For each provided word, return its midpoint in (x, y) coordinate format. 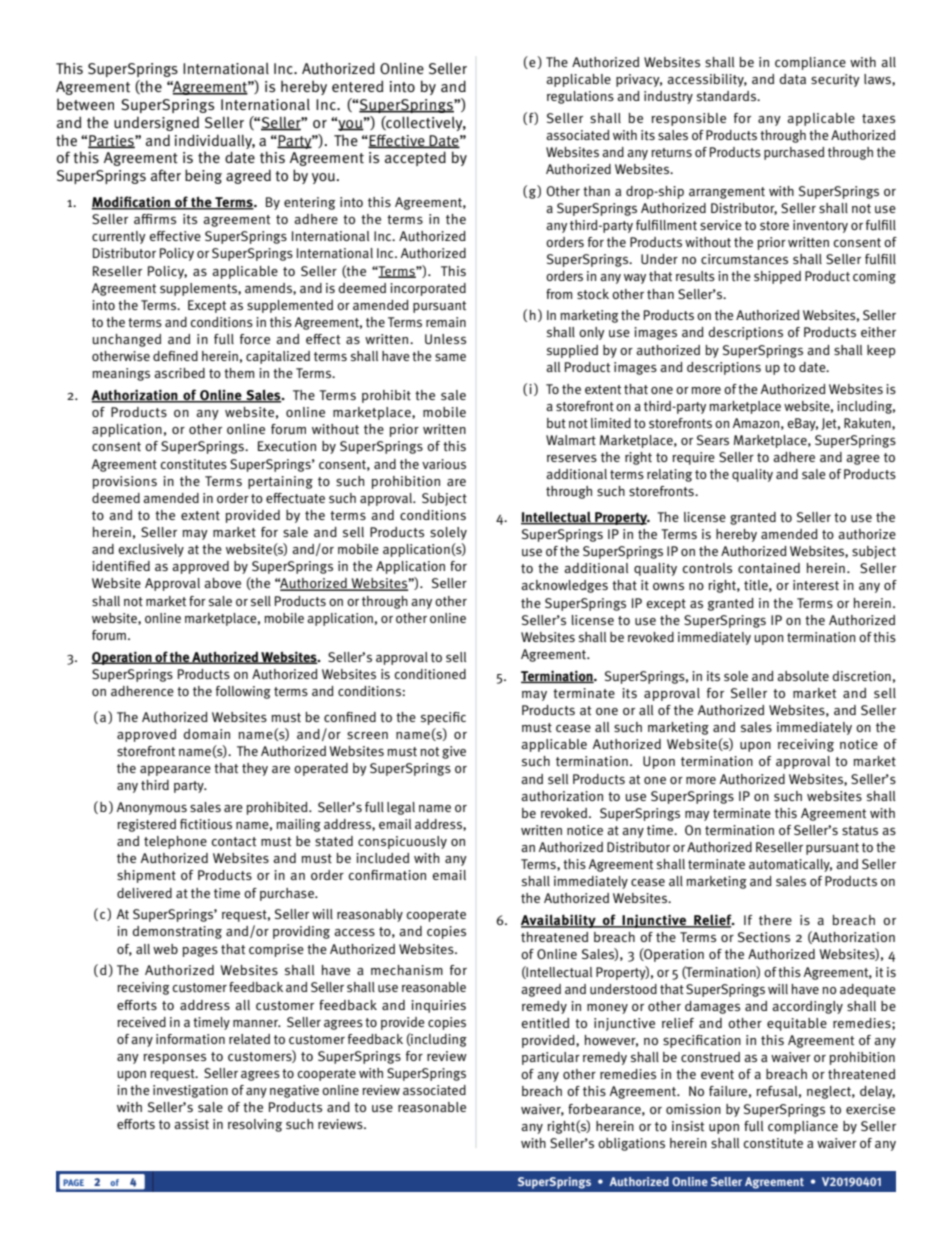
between (85, 104)
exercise (870, 1109)
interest (816, 585)
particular (551, 1058)
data (793, 79)
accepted (415, 158)
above (222, 583)
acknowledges (564, 586)
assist (191, 1124)
